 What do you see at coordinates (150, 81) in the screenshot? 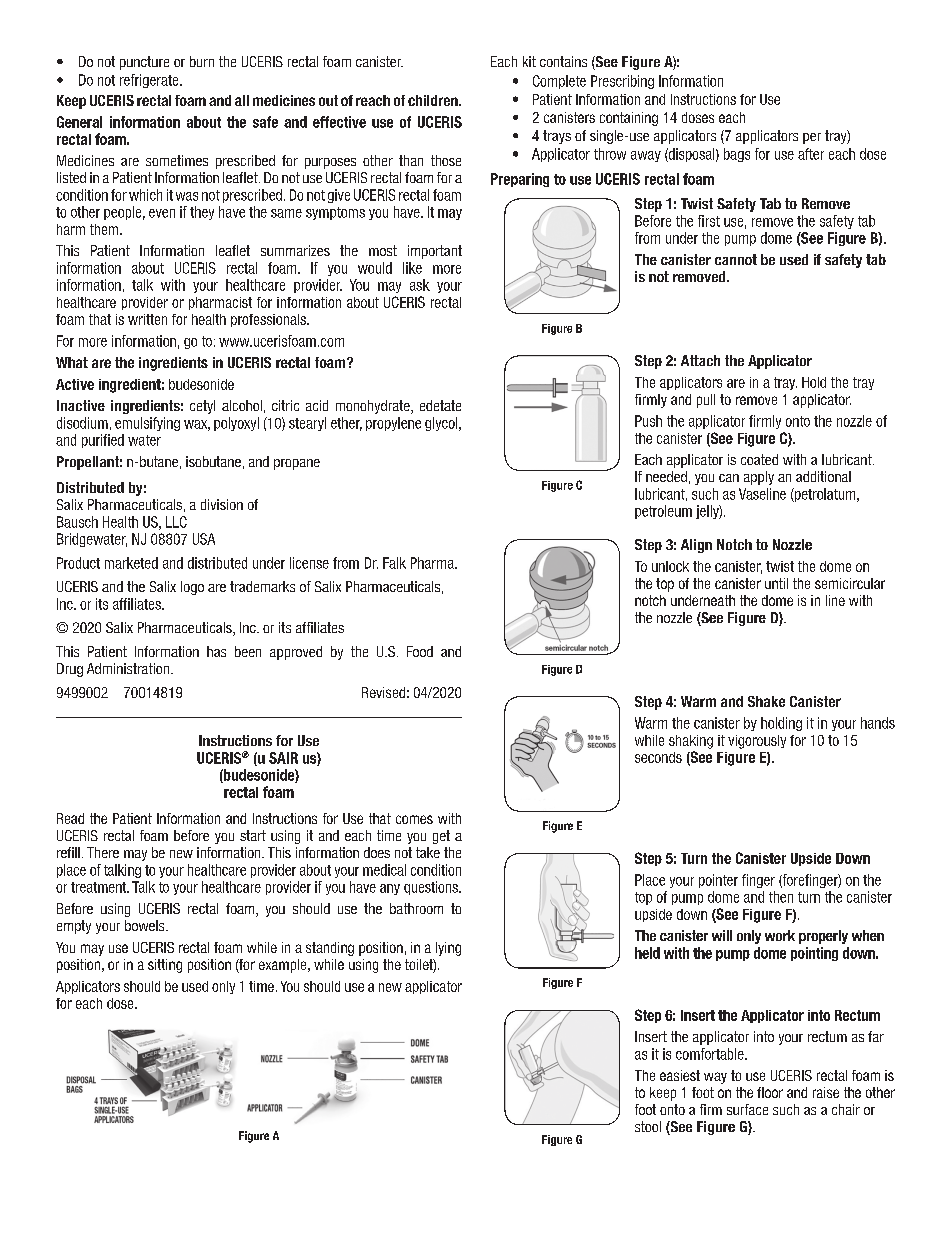
I see `refrigerate` at bounding box center [150, 81].
